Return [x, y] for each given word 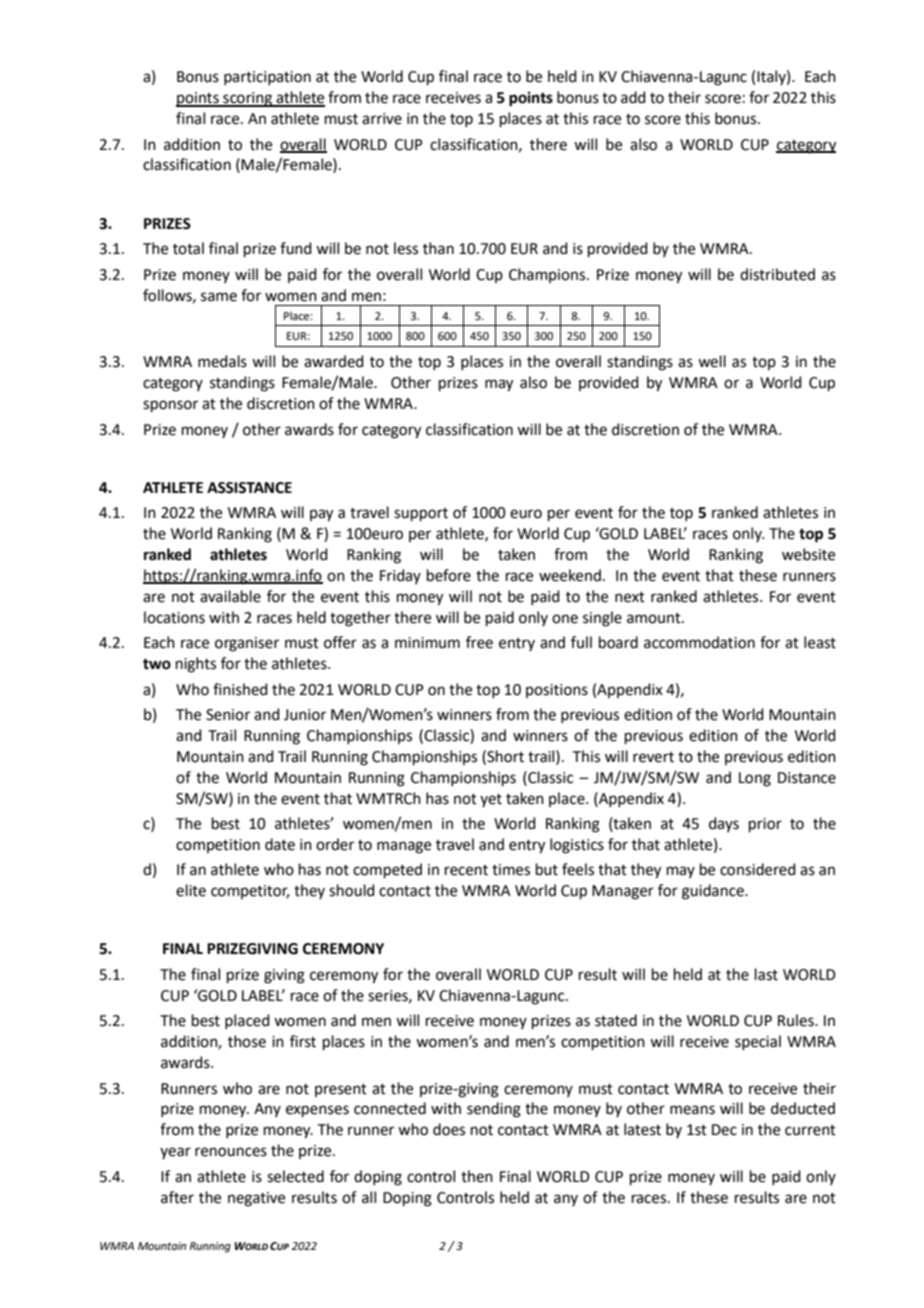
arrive [382, 119]
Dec [724, 1130]
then [477, 1176]
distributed [777, 274]
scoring [248, 99]
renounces [231, 1152]
